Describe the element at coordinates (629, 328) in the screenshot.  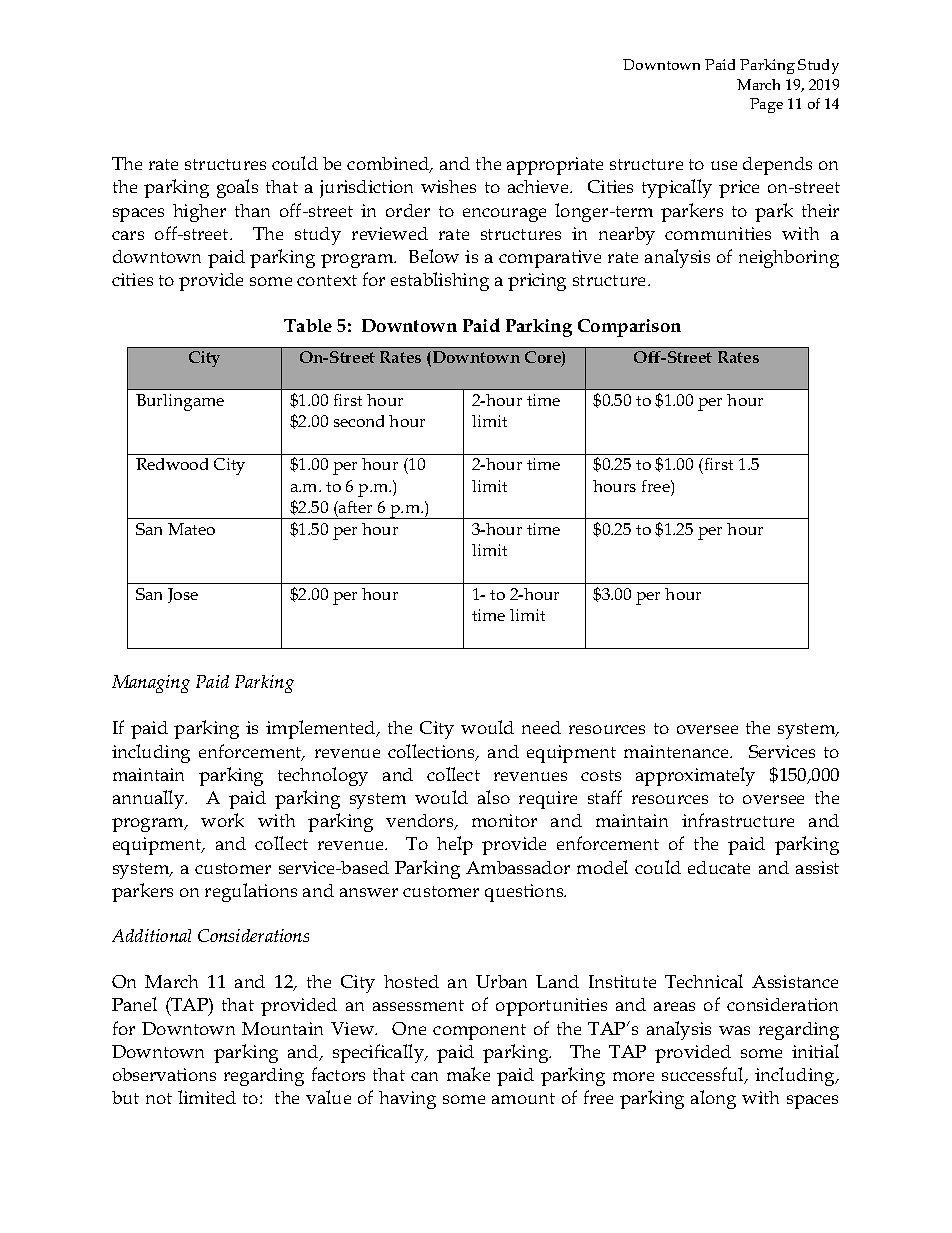
I see `Comparison` at that location.
